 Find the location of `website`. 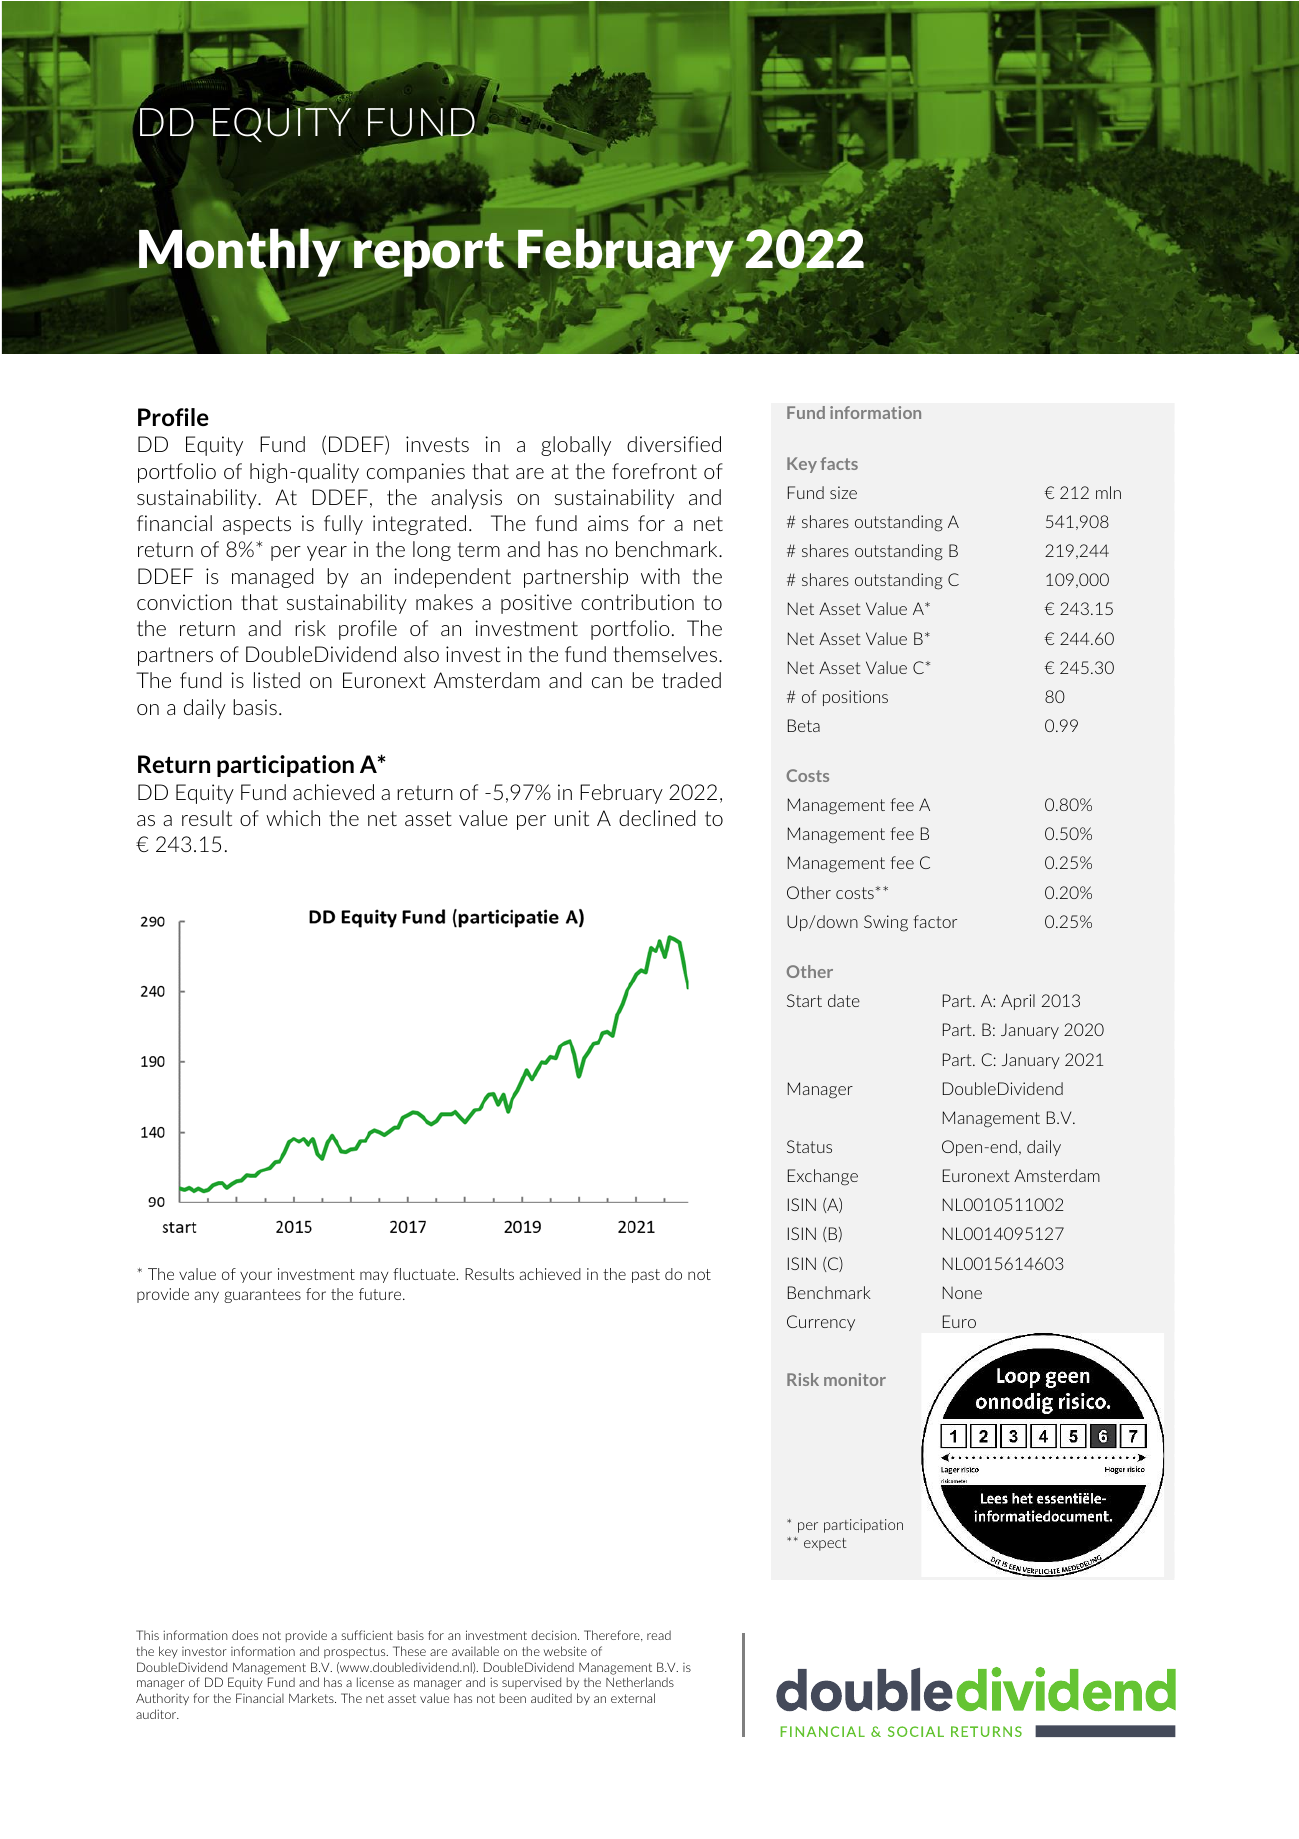

website is located at coordinates (565, 1651).
